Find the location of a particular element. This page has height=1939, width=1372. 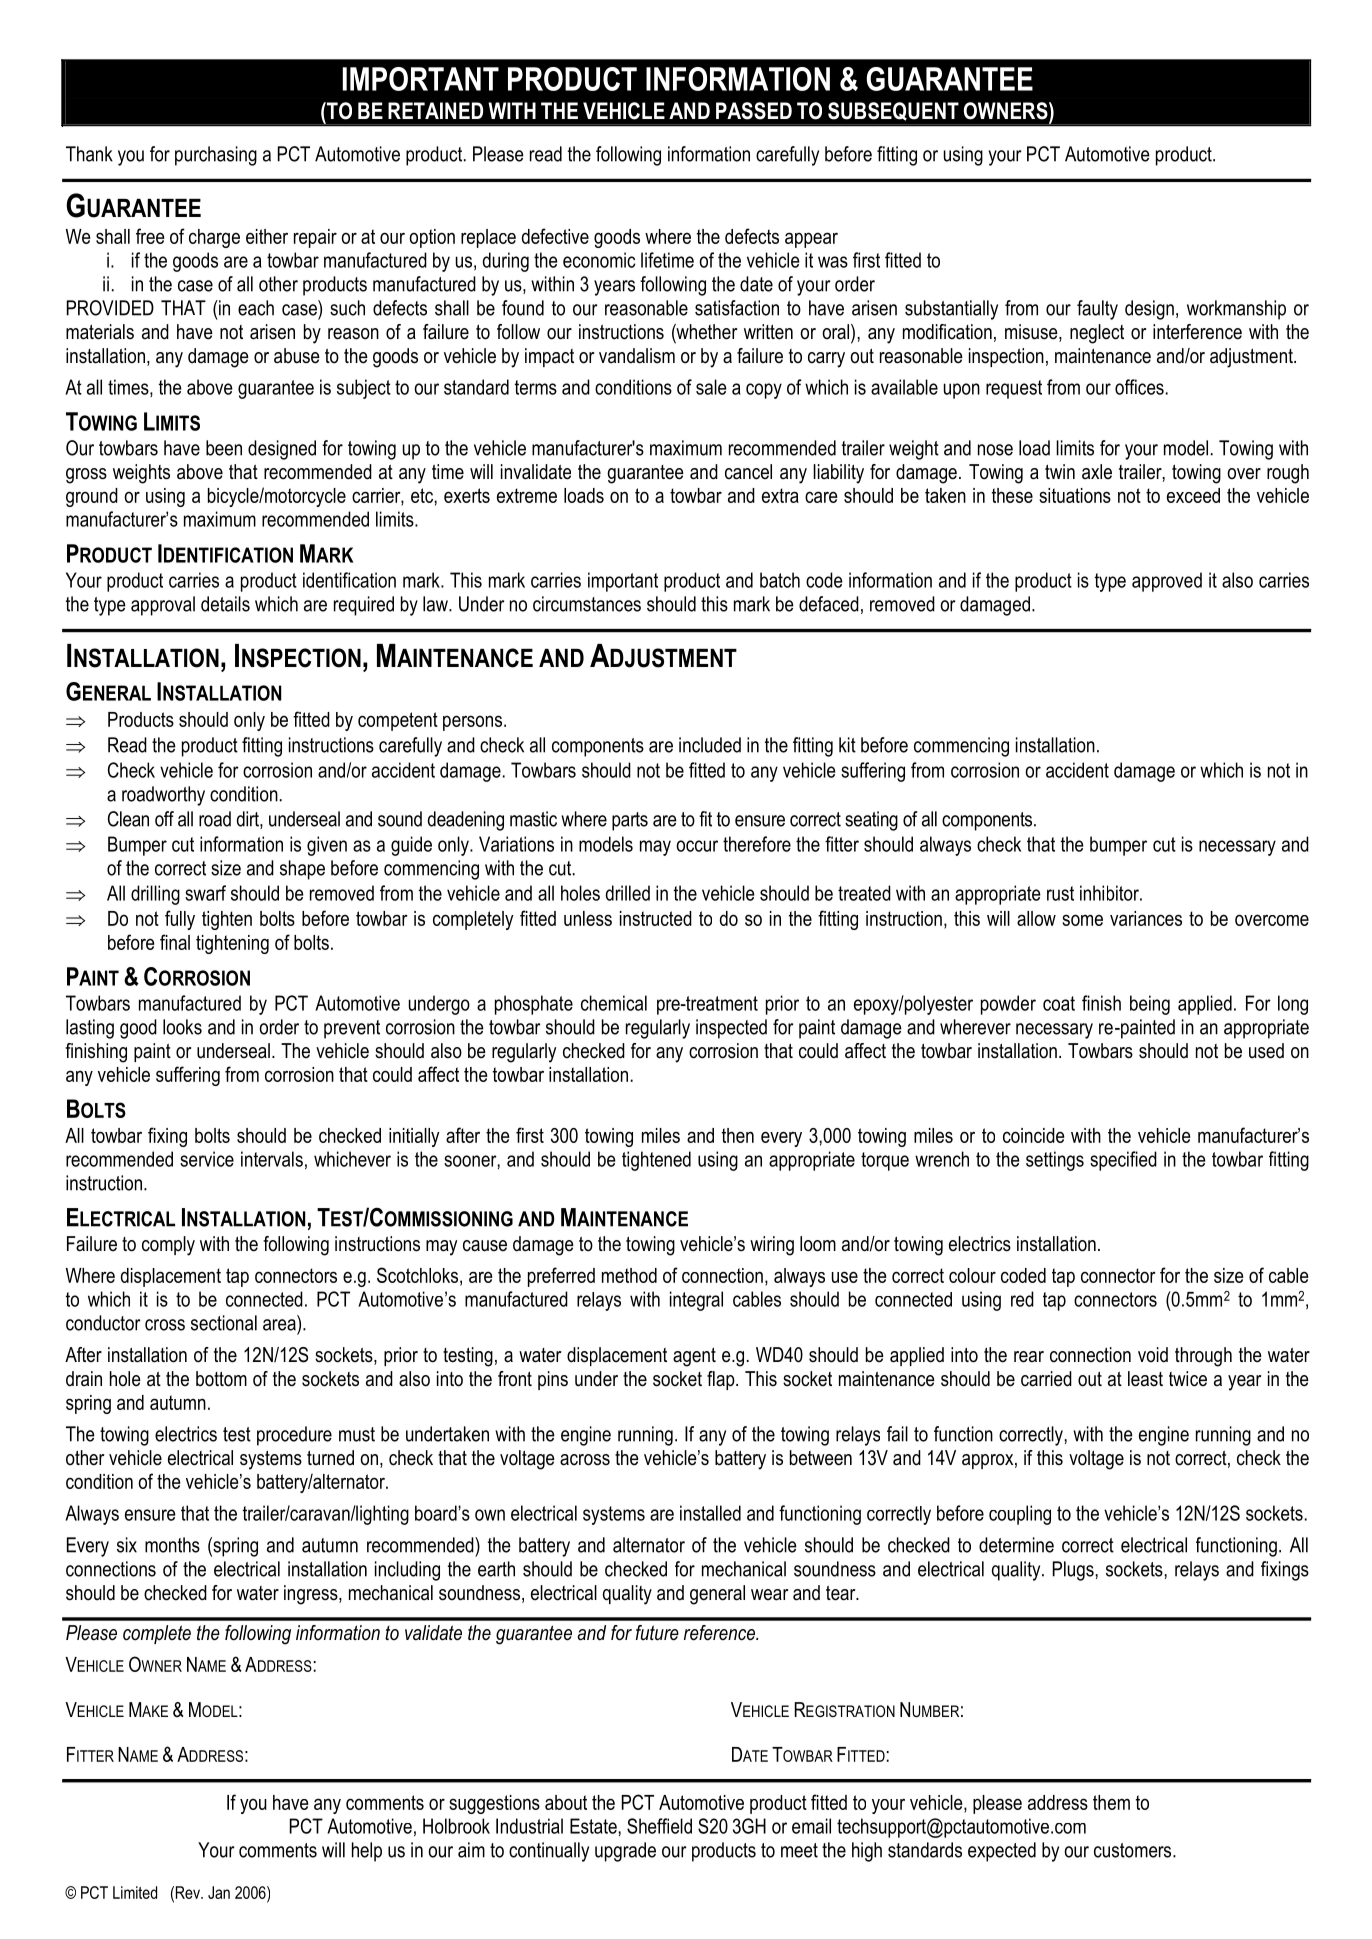

approved is located at coordinates (1167, 582).
